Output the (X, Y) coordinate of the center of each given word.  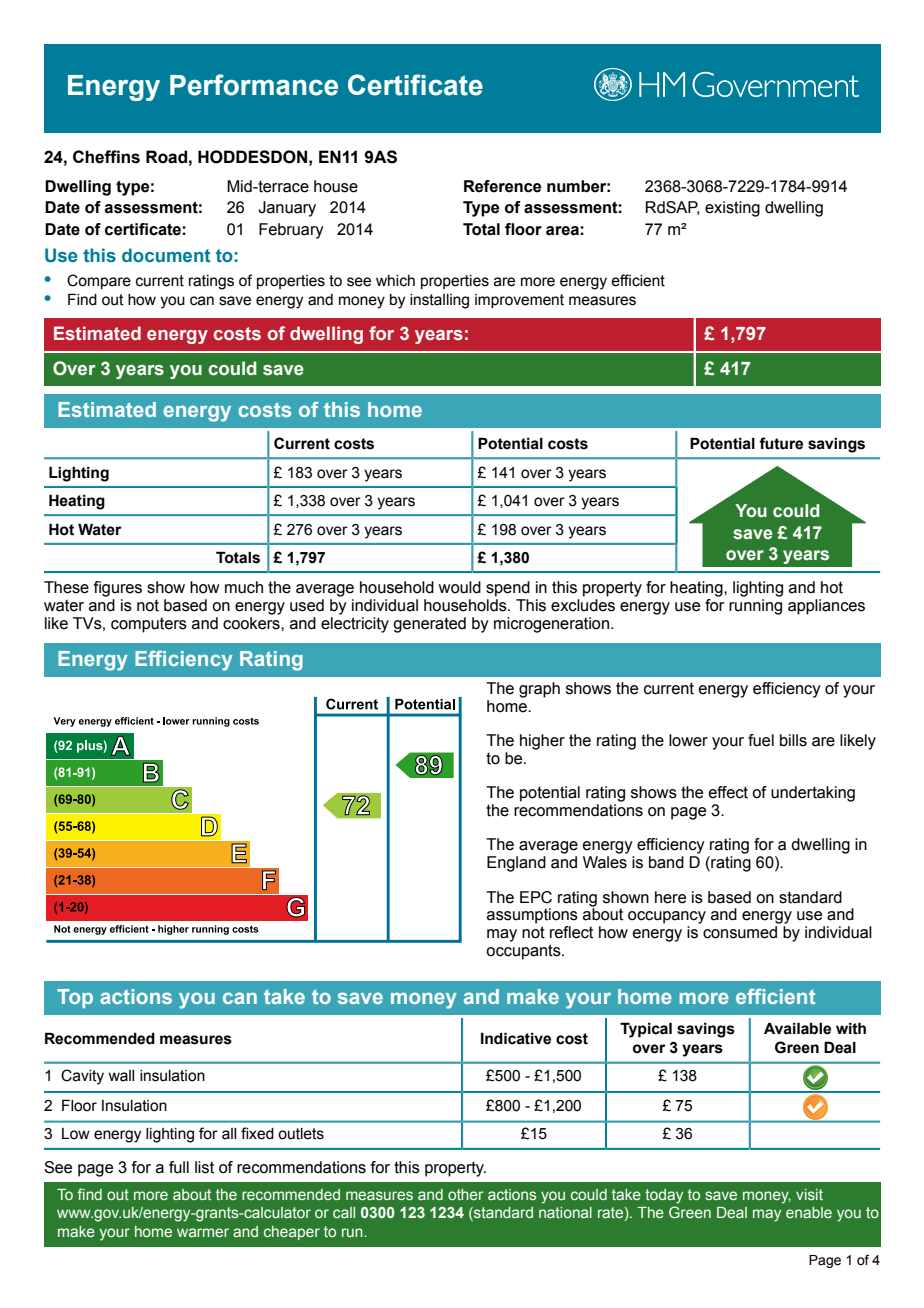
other (466, 1194)
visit (809, 1194)
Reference (502, 186)
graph (539, 690)
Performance (254, 85)
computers (149, 625)
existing (732, 209)
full (179, 1167)
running (755, 607)
